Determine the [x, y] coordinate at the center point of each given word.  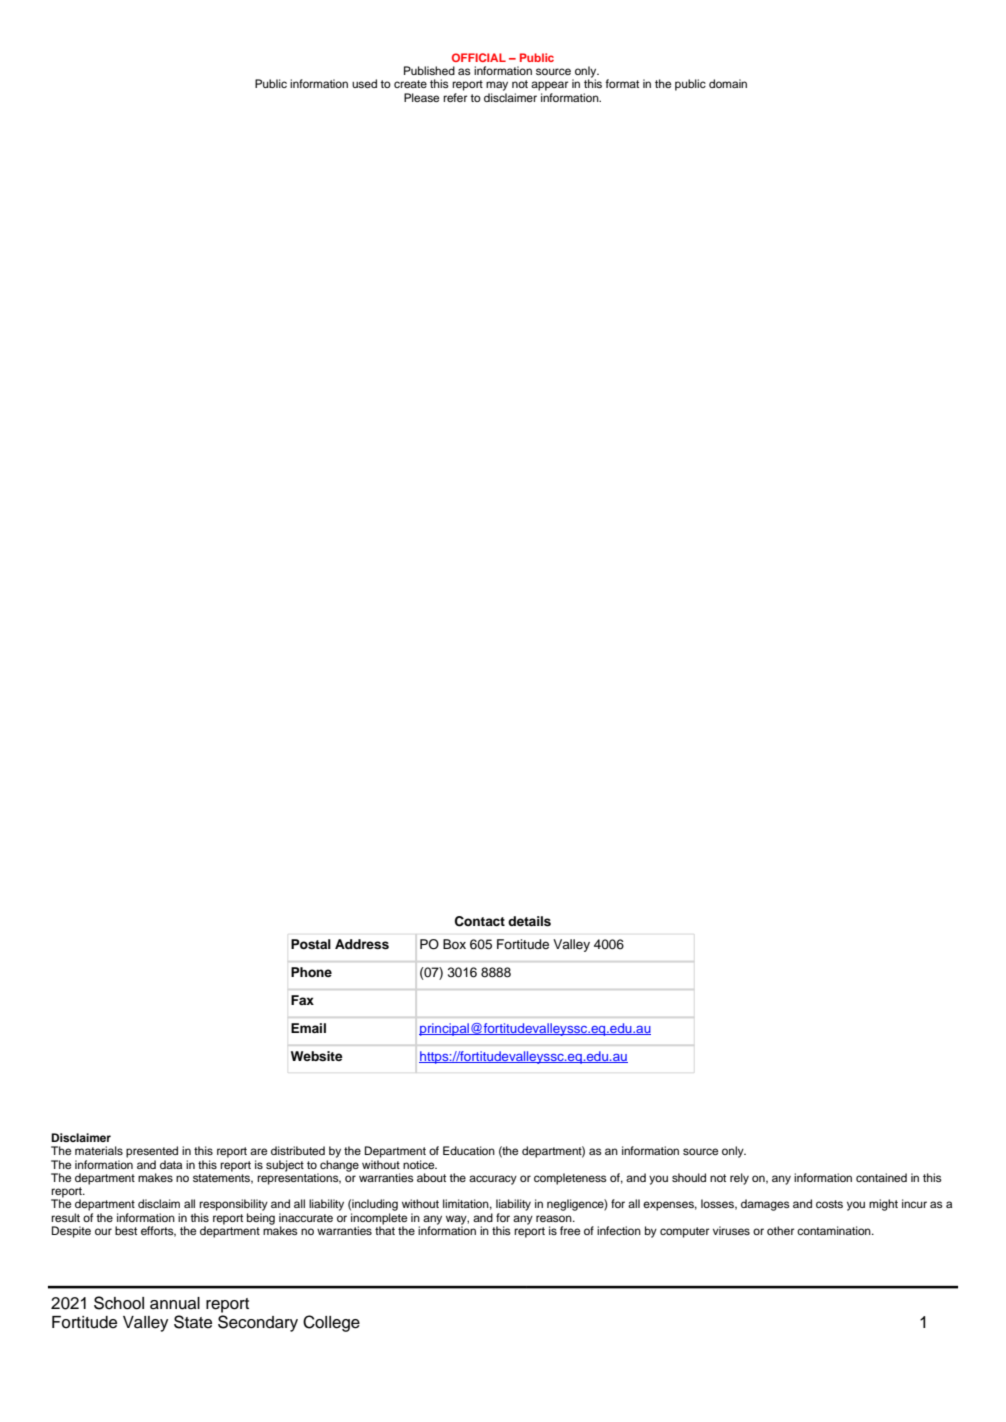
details [529, 921]
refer [455, 97]
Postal [311, 944]
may [497, 86]
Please [421, 97]
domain [728, 83]
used [364, 83]
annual [175, 1303]
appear [549, 86]
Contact [480, 921]
